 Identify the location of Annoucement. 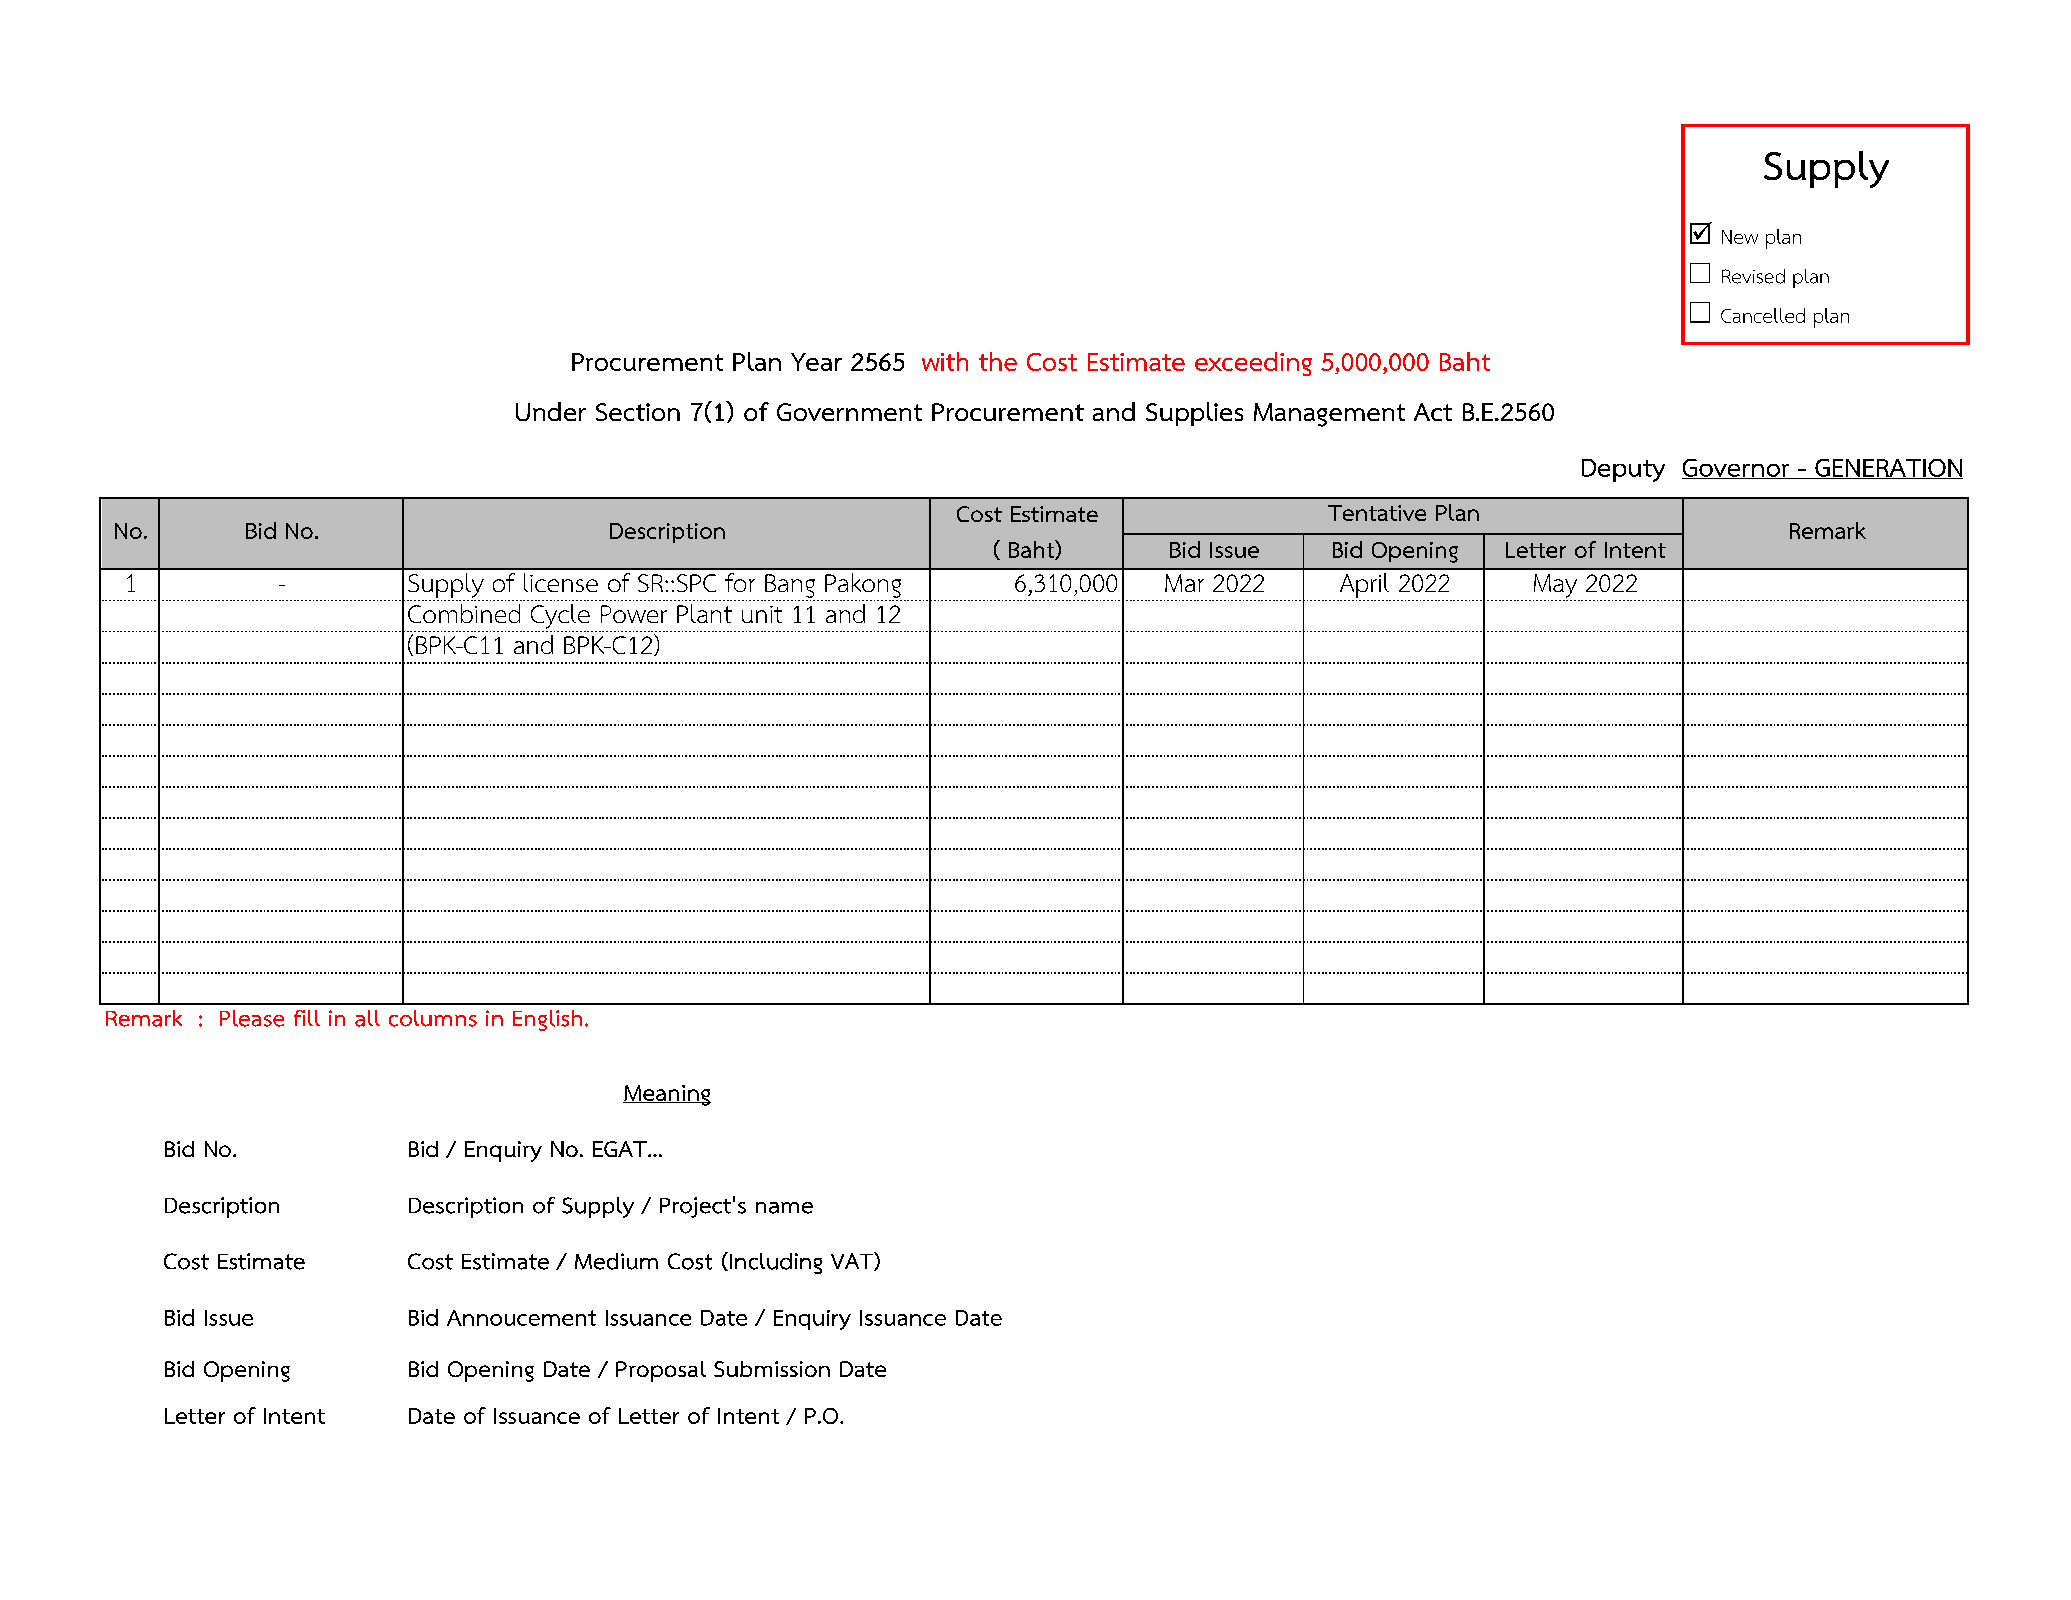
(521, 1318).
